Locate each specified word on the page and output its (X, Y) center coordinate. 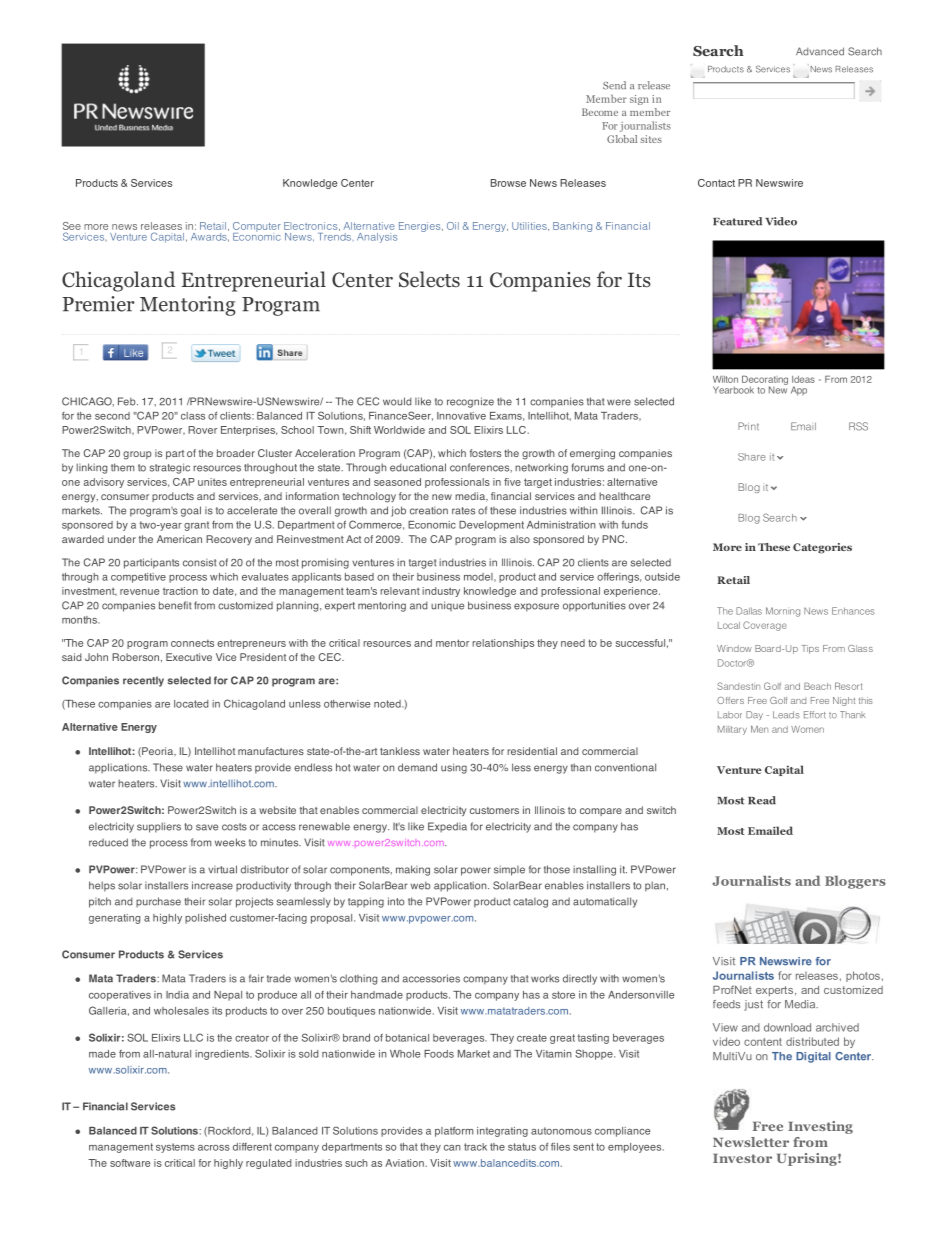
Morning (783, 612)
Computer (257, 228)
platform (454, 1132)
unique (447, 606)
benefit (175, 605)
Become (600, 112)
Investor (742, 1158)
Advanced (820, 51)
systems (175, 1148)
